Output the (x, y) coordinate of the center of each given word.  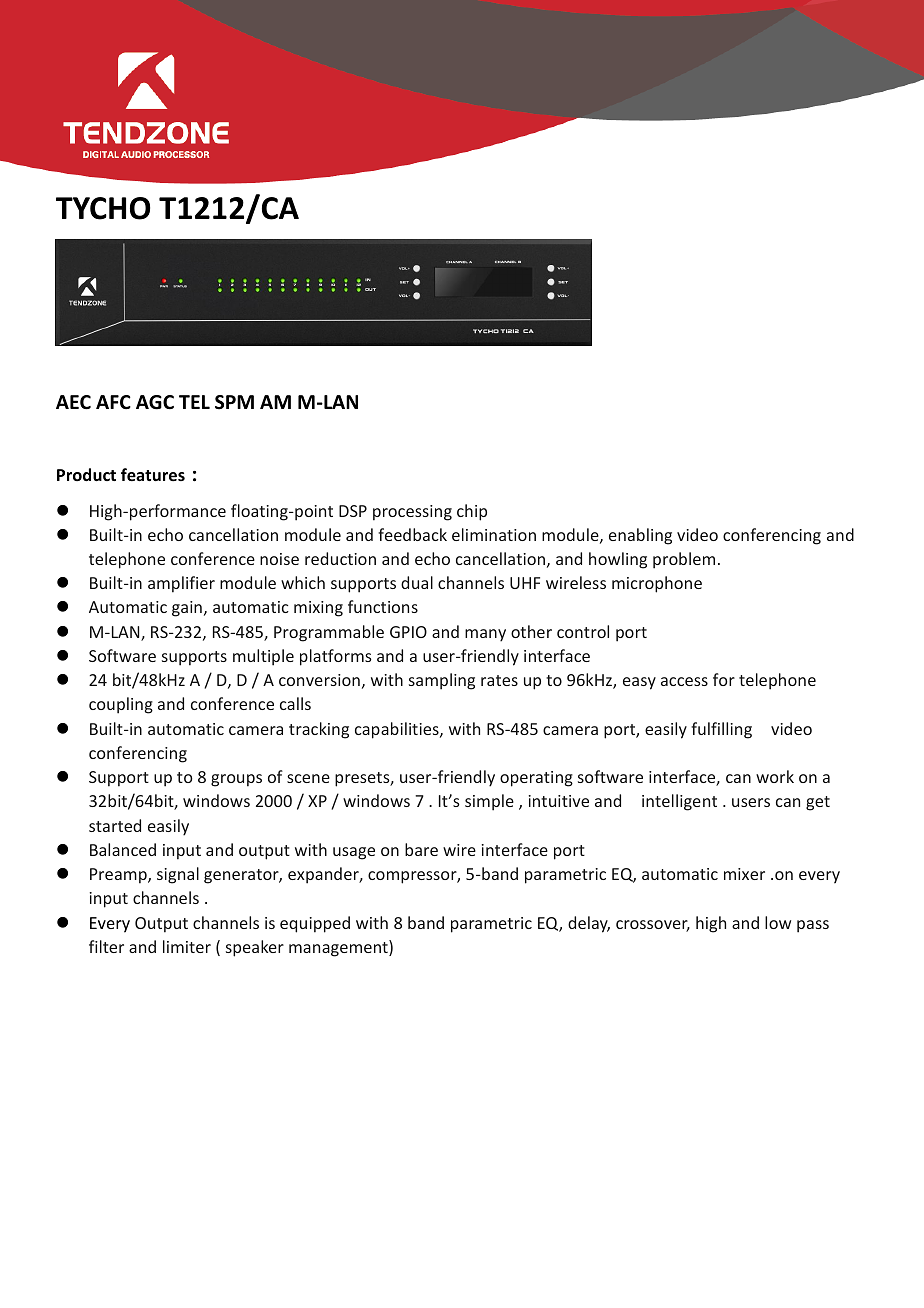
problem (684, 560)
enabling (640, 536)
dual (417, 582)
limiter (187, 946)
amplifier (181, 584)
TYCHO (103, 208)
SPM (234, 402)
